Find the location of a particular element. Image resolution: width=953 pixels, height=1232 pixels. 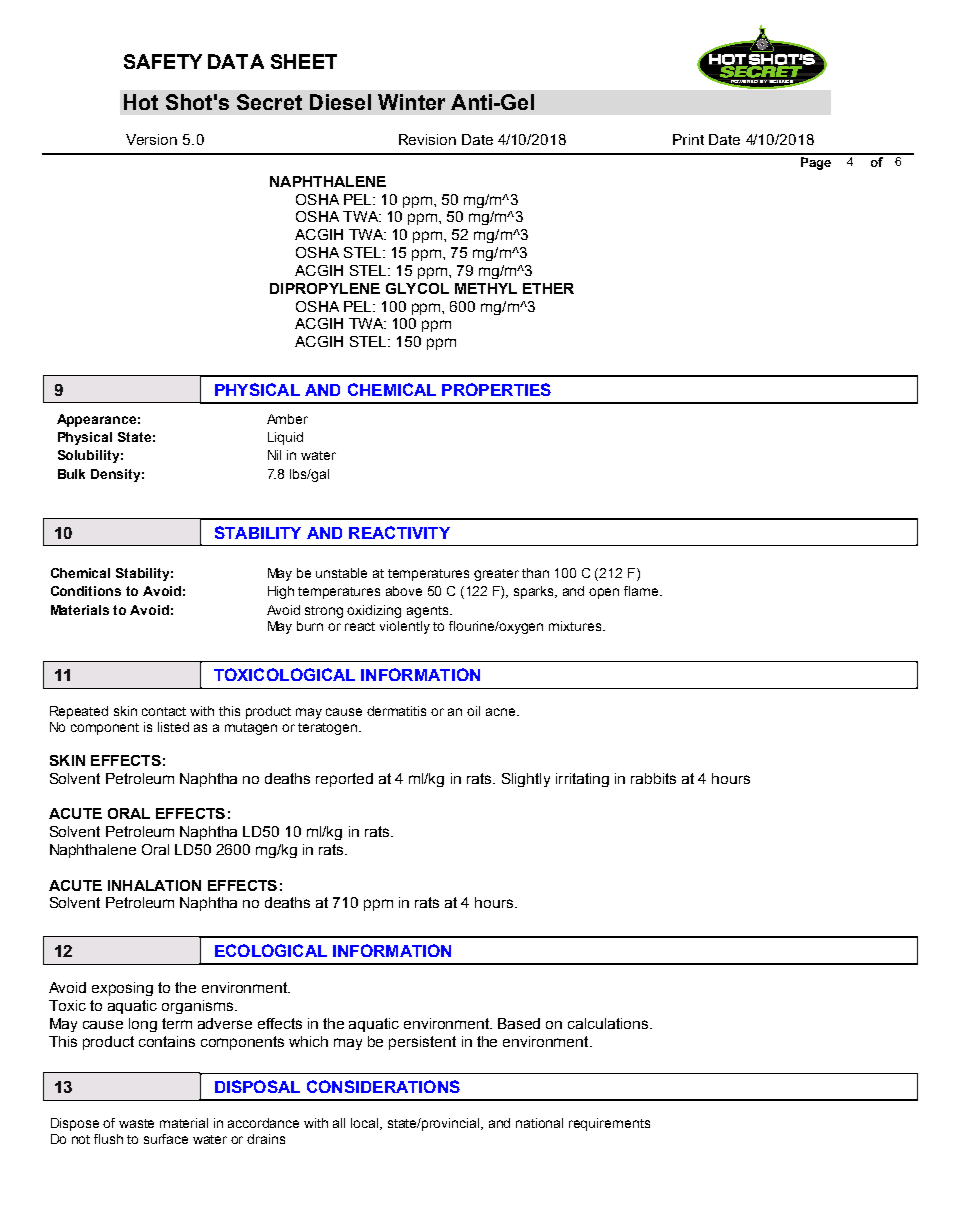

oxidizing is located at coordinates (374, 611).
